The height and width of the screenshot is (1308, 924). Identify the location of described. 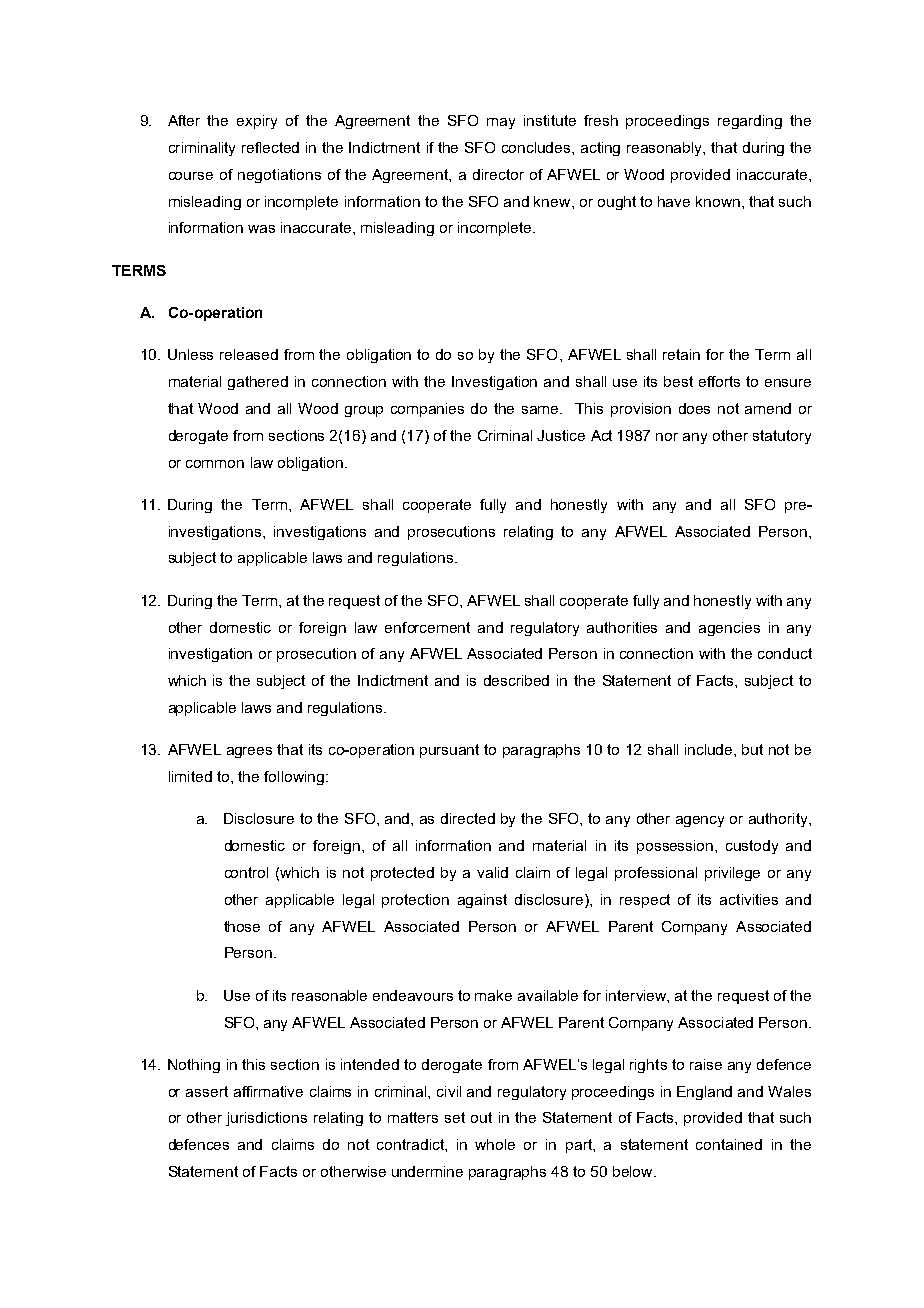
(516, 680).
